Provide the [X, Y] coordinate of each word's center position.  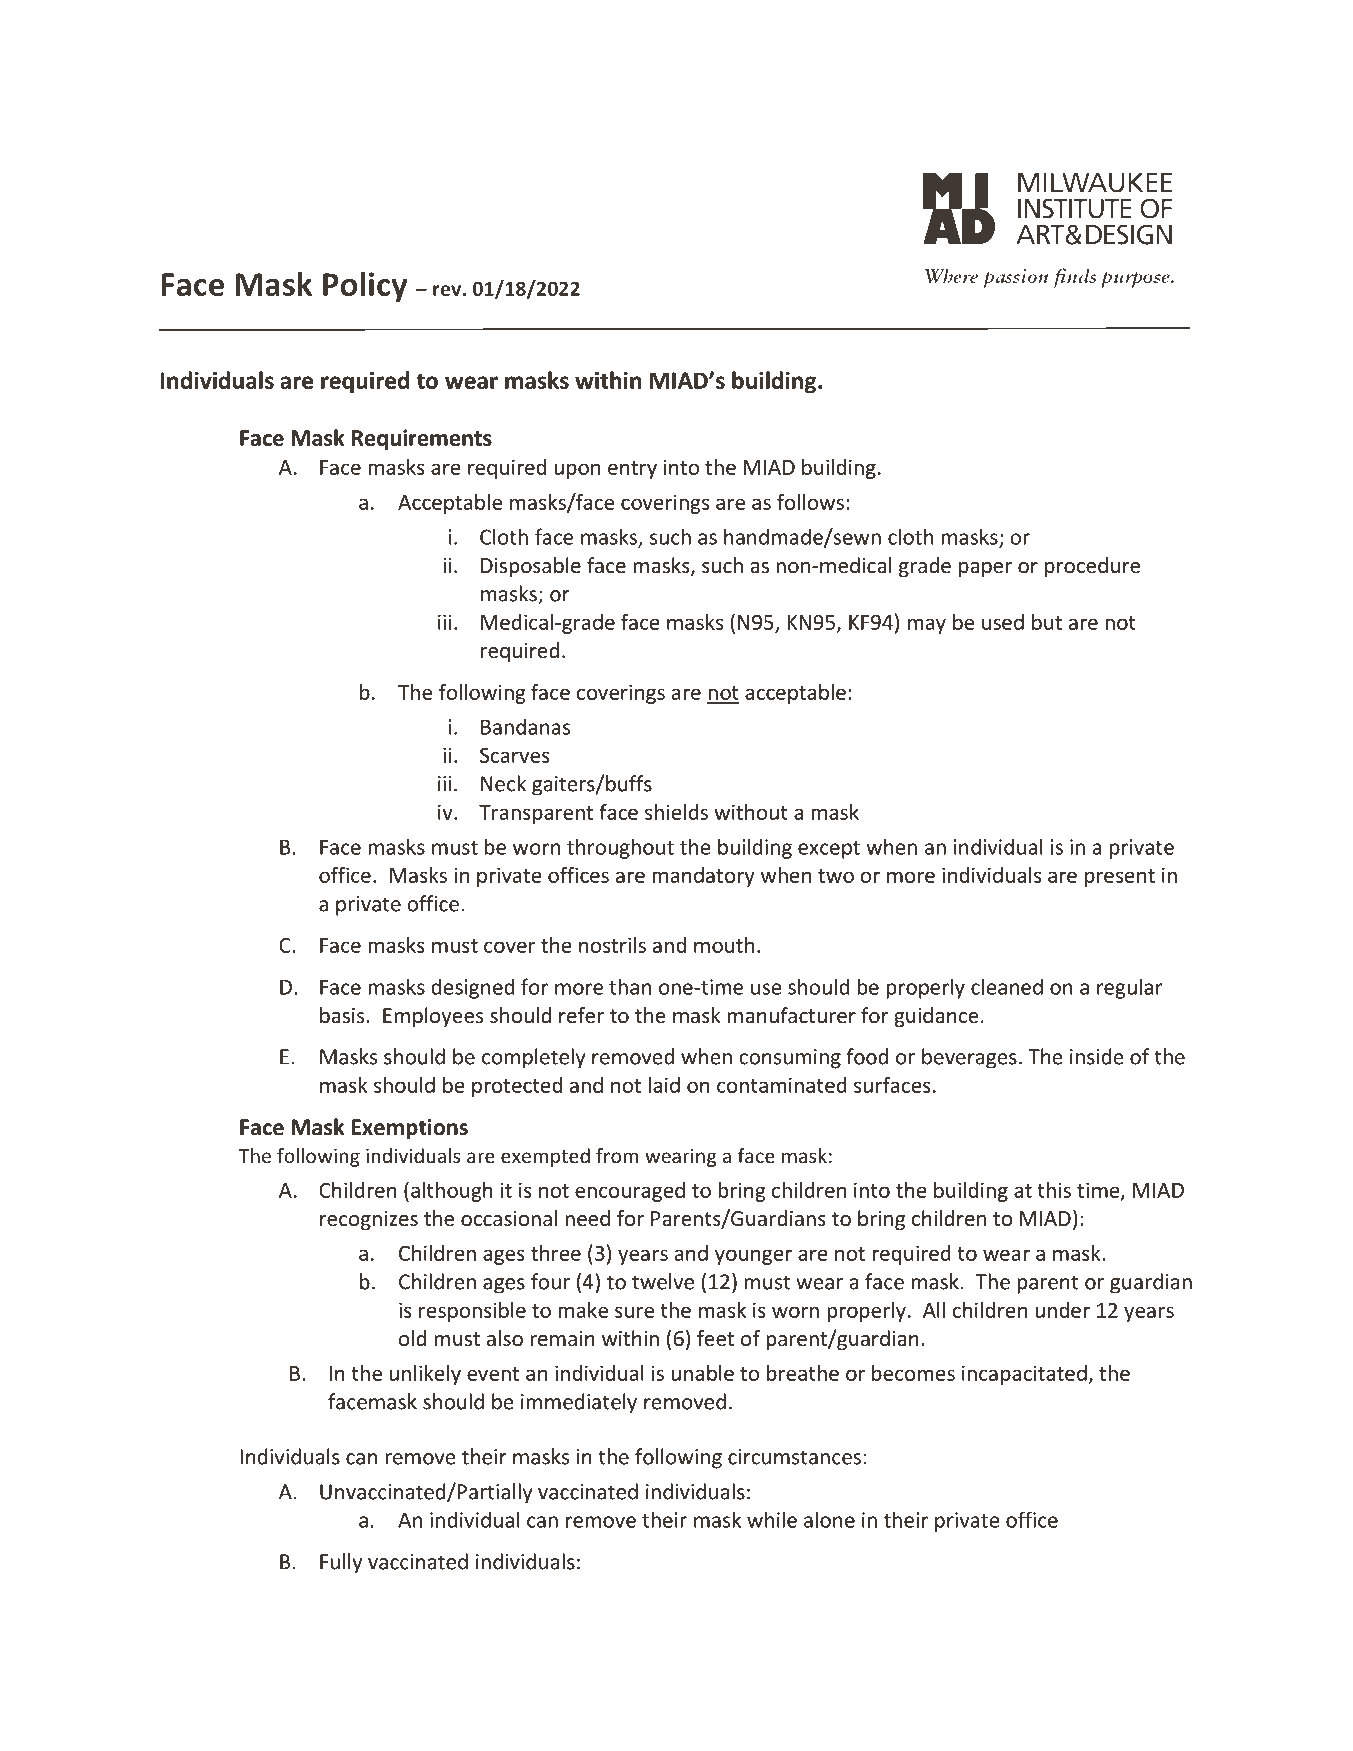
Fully [341, 1563]
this [1054, 1190]
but [1047, 622]
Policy [365, 287]
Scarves [515, 755]
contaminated [782, 1085]
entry [632, 470]
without [751, 812]
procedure [1092, 567]
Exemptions [410, 1129]
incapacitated [1024, 1375]
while [772, 1519]
